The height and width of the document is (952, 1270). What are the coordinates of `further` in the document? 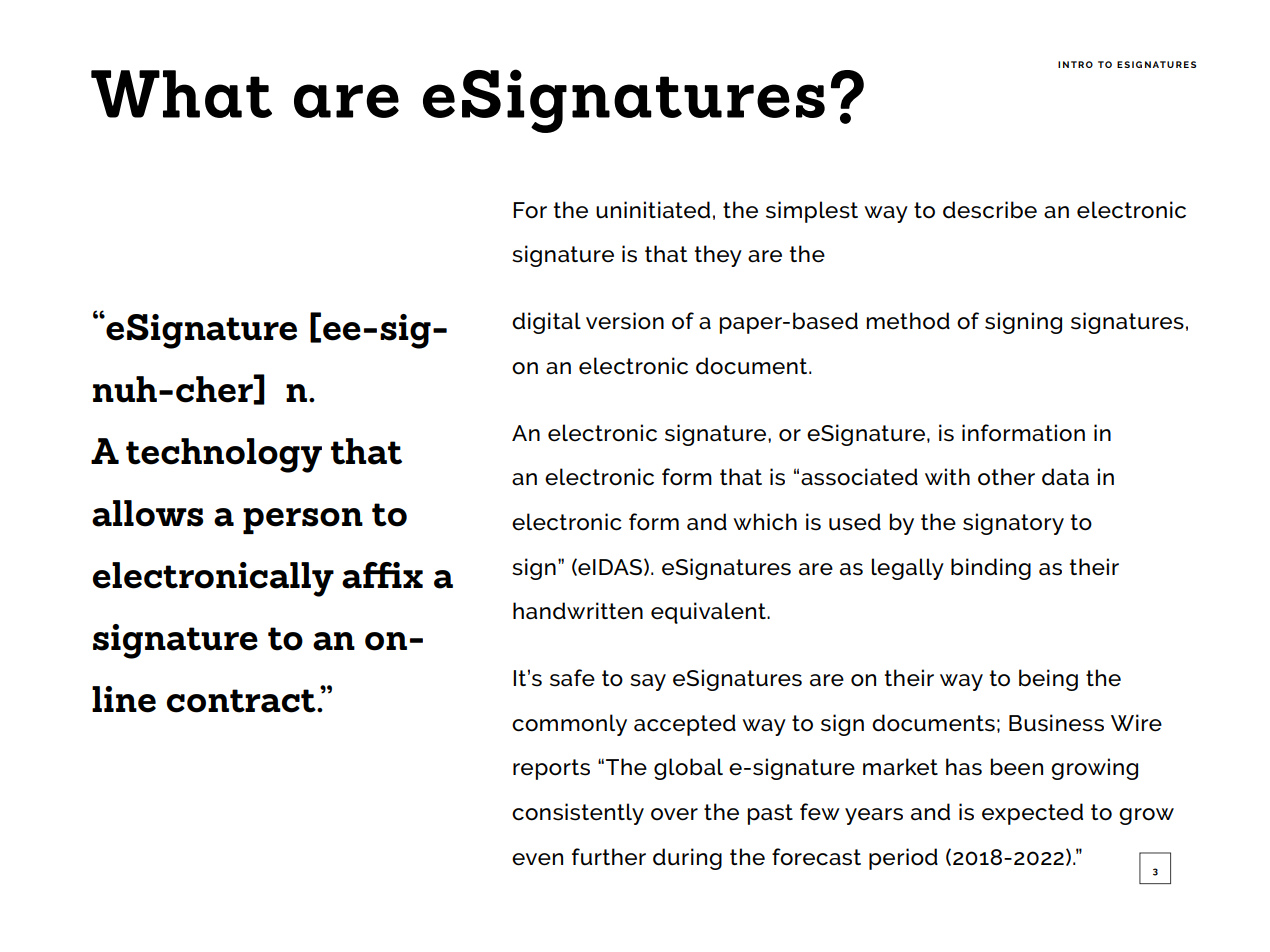 It's located at (609, 857).
